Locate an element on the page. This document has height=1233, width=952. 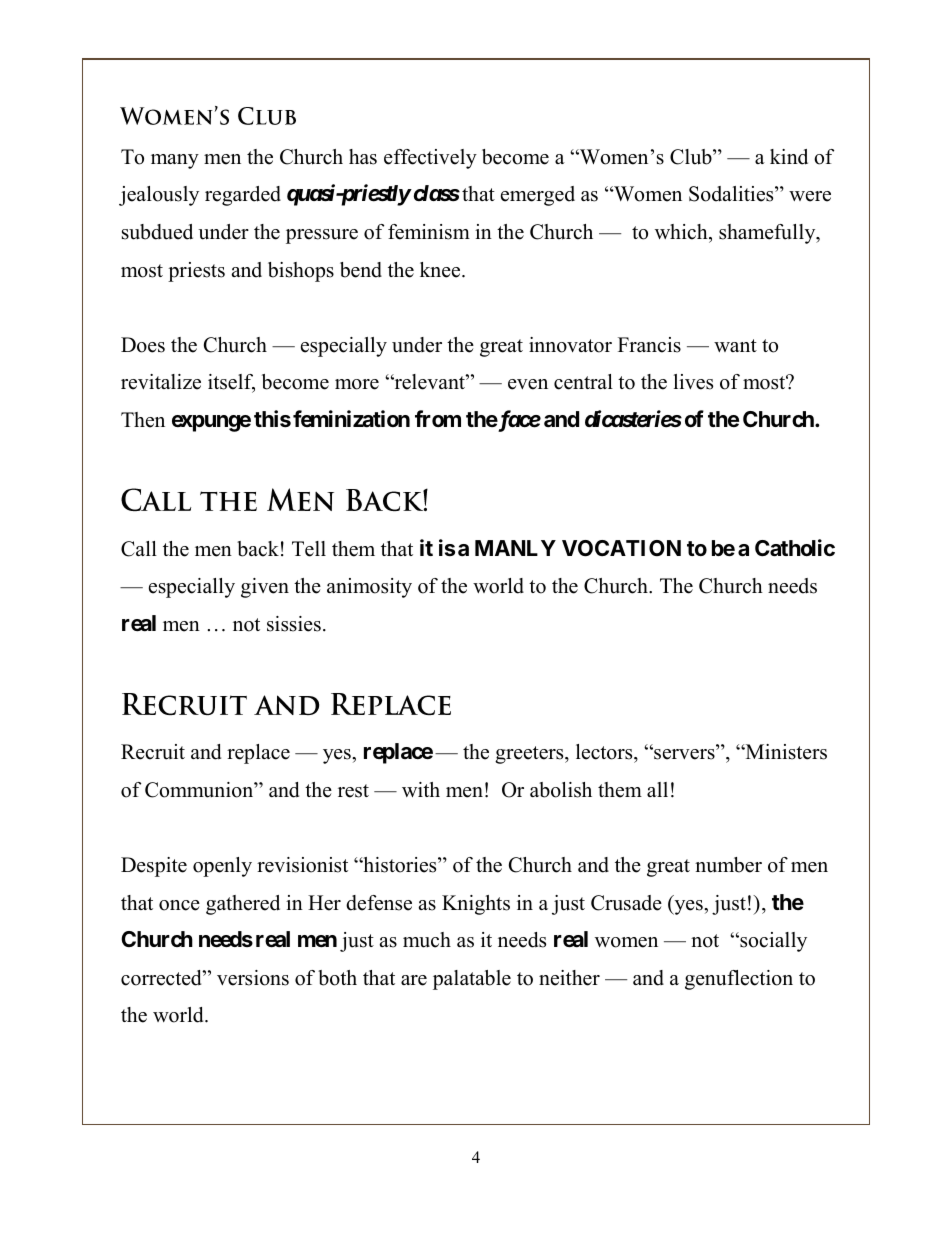
effectively is located at coordinates (430, 159).
